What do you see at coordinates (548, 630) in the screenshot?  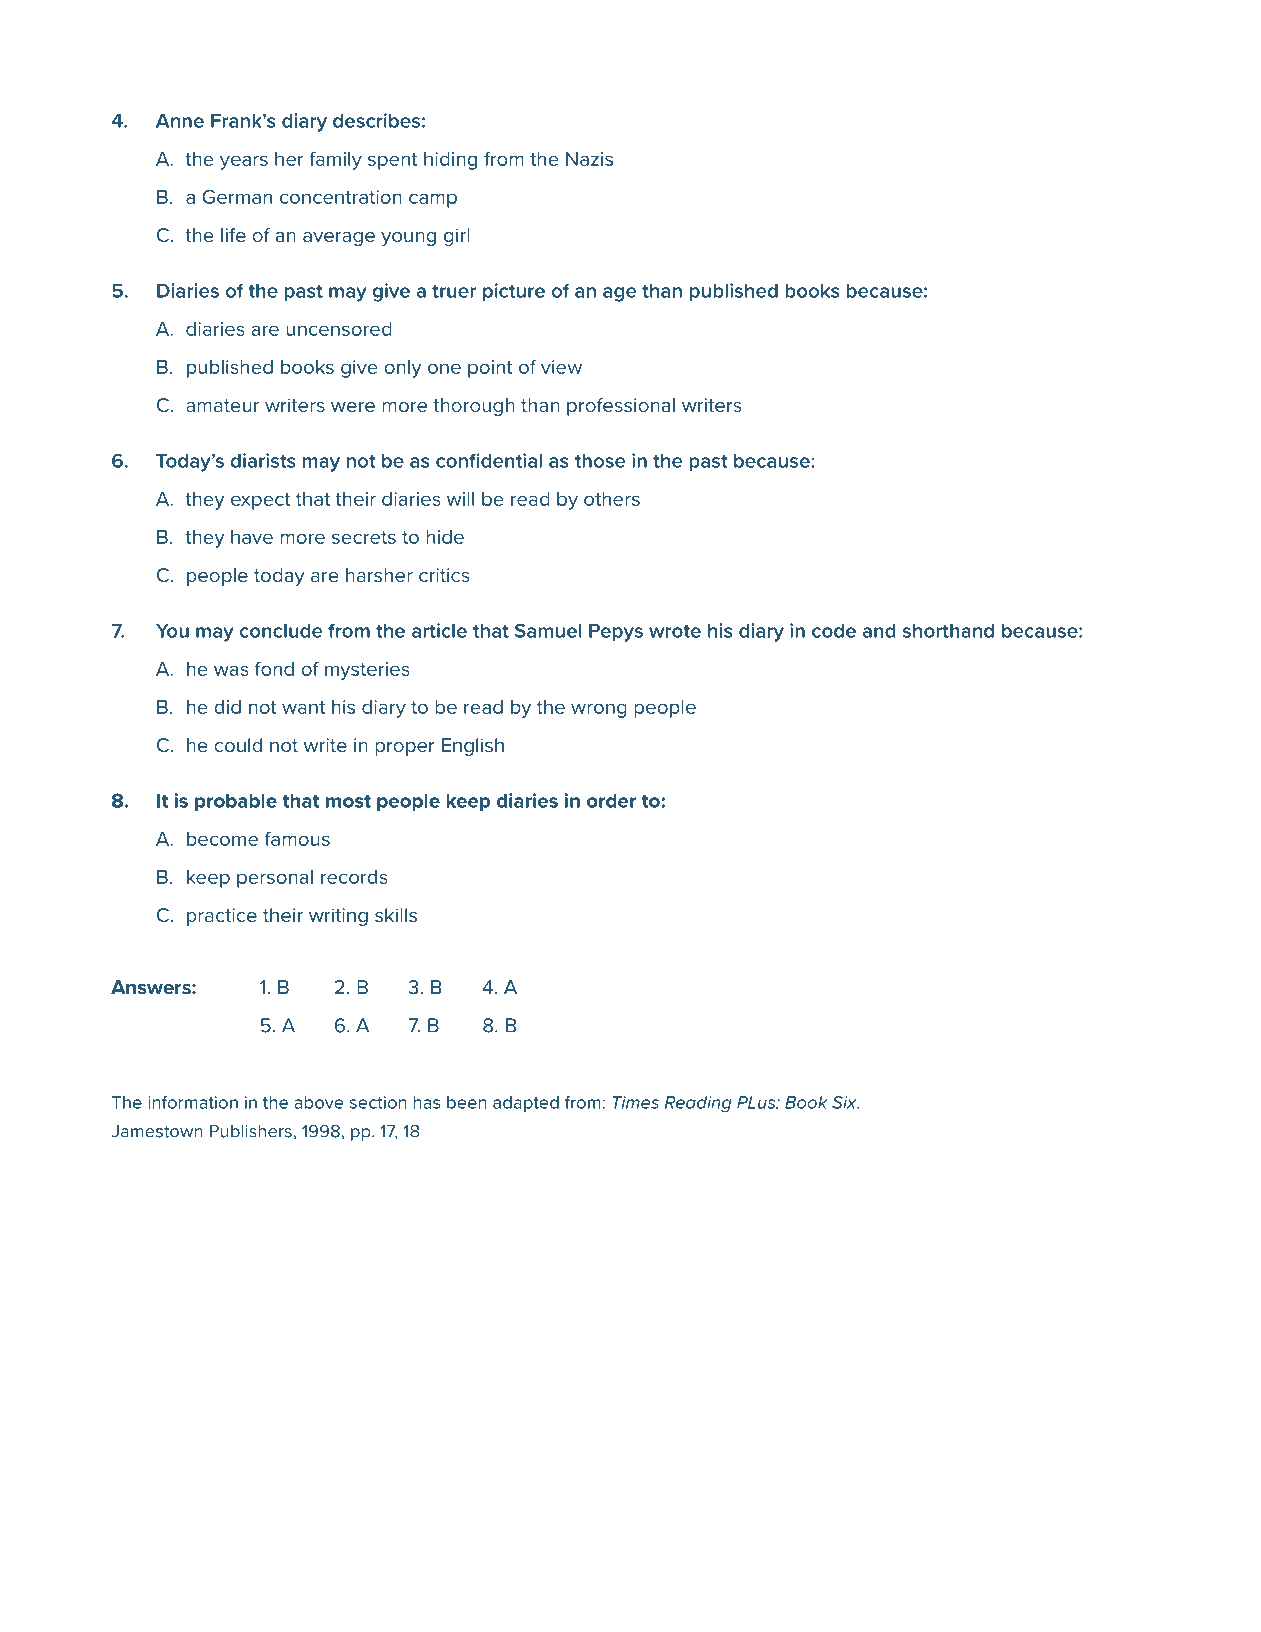 I see `Samuel` at bounding box center [548, 630].
